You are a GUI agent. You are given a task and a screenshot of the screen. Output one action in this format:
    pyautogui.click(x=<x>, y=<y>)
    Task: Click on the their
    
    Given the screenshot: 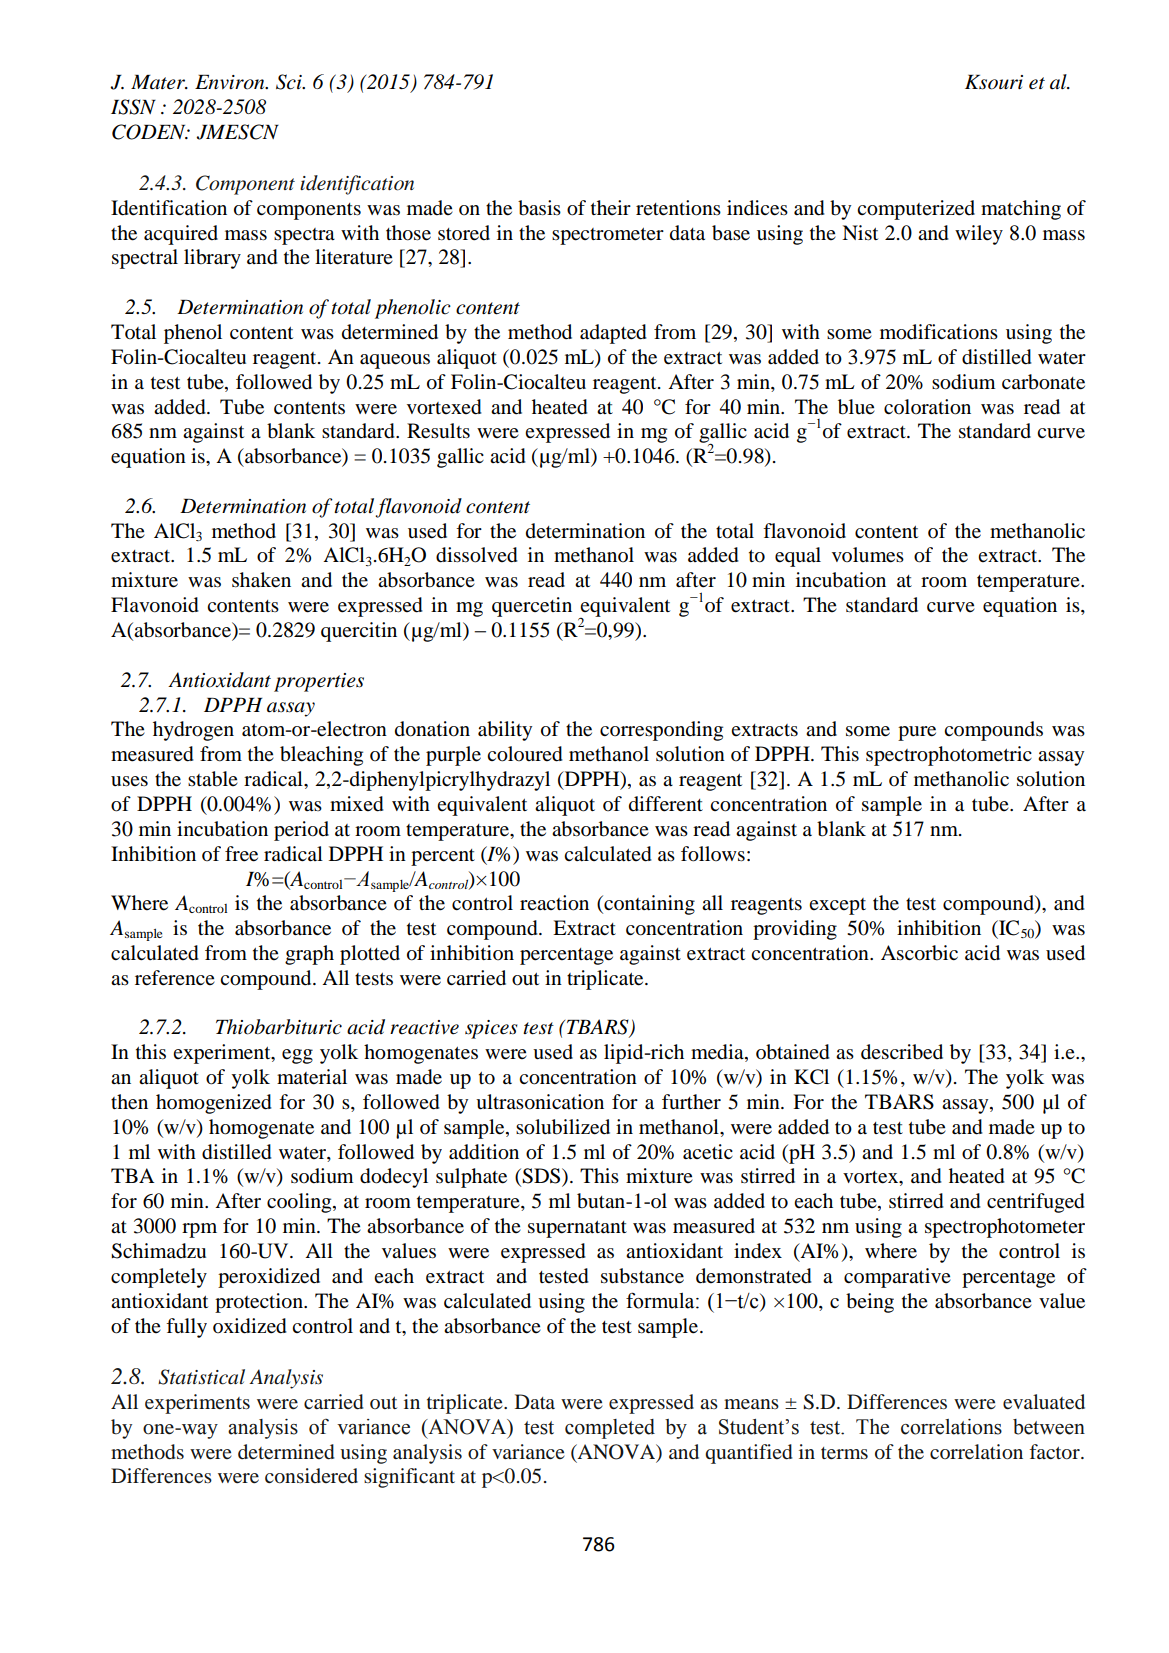 What is the action you would take?
    pyautogui.click(x=611, y=207)
